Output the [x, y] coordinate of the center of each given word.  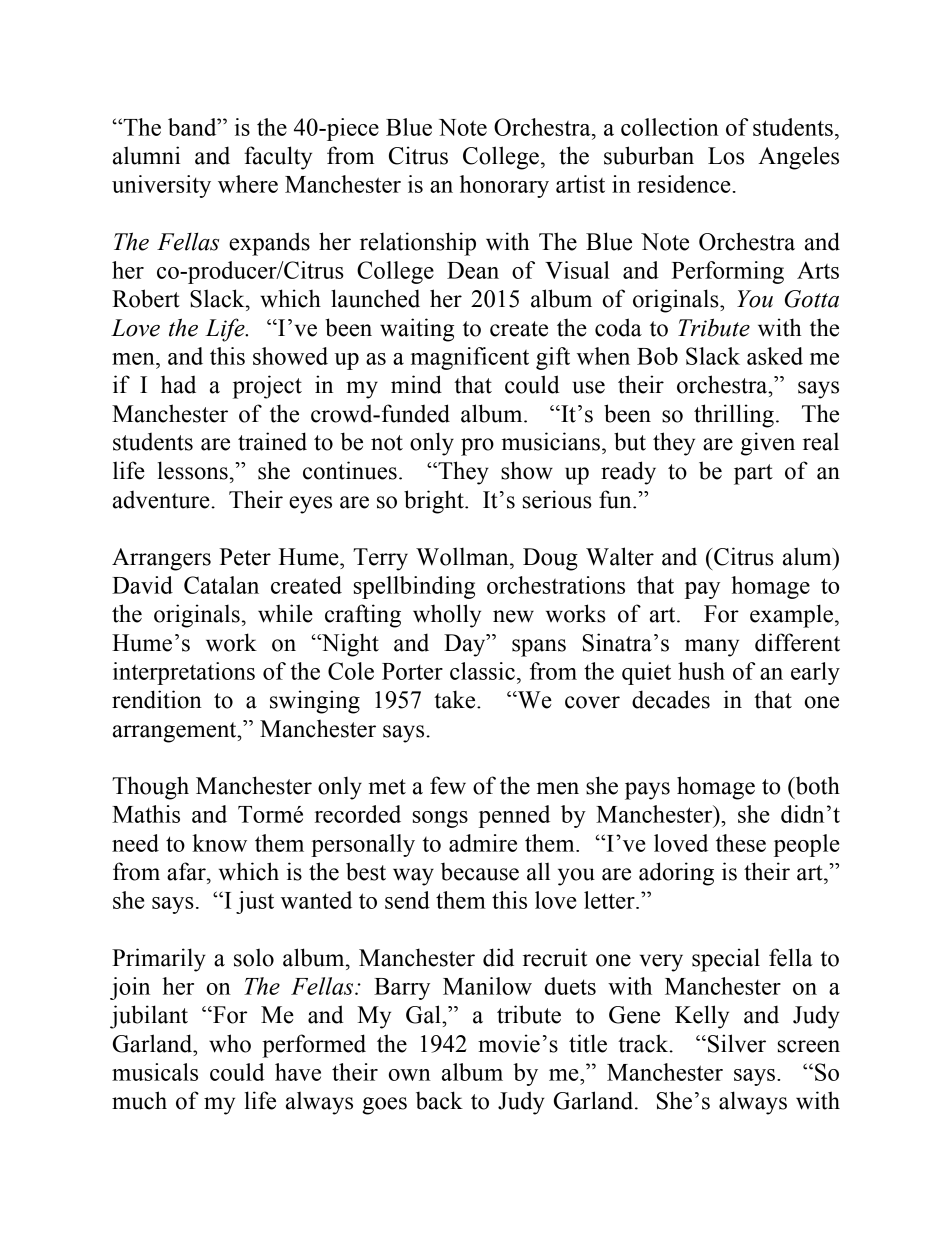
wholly [447, 616]
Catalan [221, 585]
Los [726, 156]
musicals [155, 1072]
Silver [737, 1043]
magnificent [470, 358]
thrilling [734, 416]
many [712, 648]
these [741, 843]
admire [483, 843]
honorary [504, 186]
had [178, 385]
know [219, 843]
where [248, 184]
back [439, 1100]
